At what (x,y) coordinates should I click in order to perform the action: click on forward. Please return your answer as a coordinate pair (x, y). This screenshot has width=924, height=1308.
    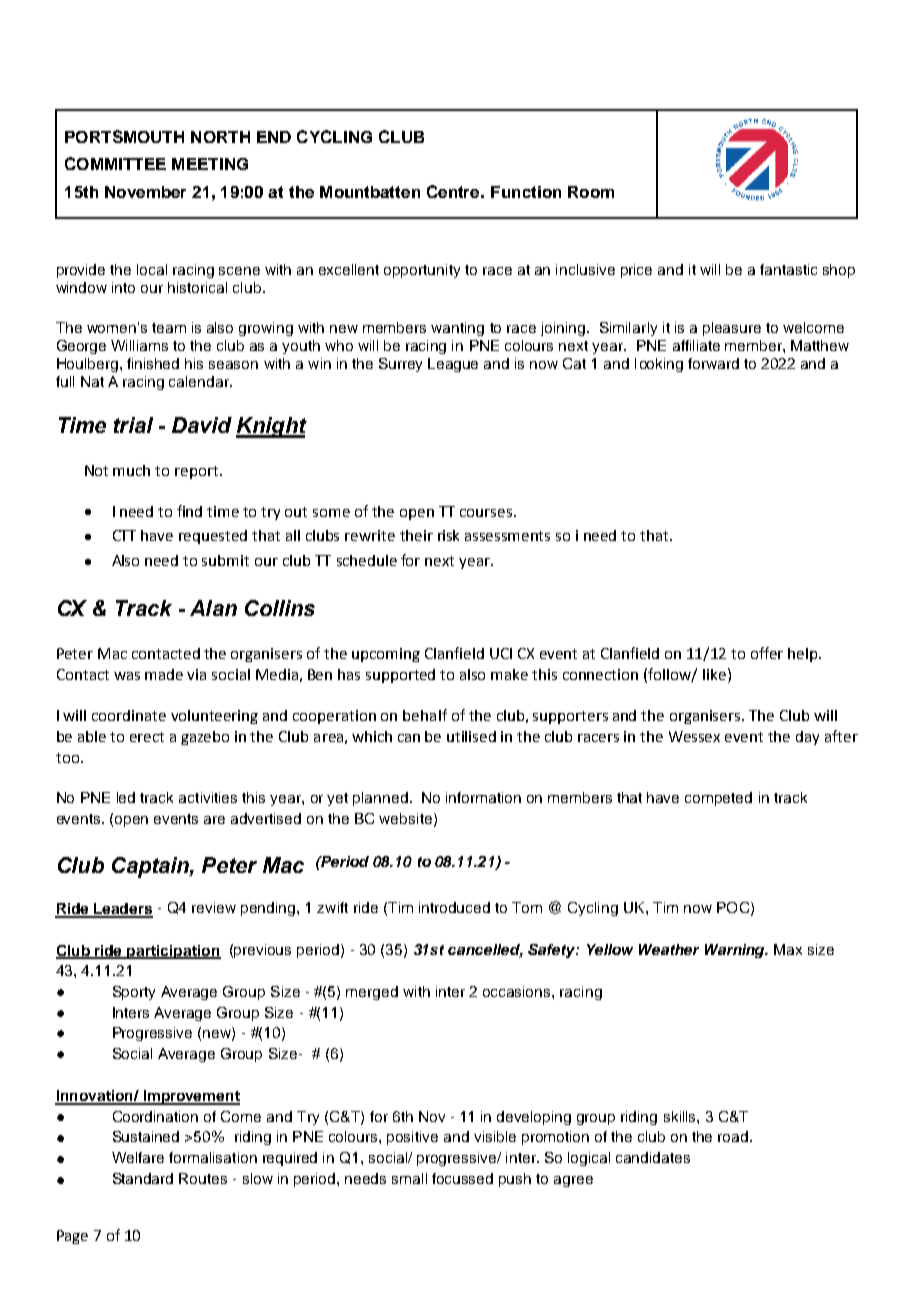
    Looking at the image, I should click on (713, 363).
